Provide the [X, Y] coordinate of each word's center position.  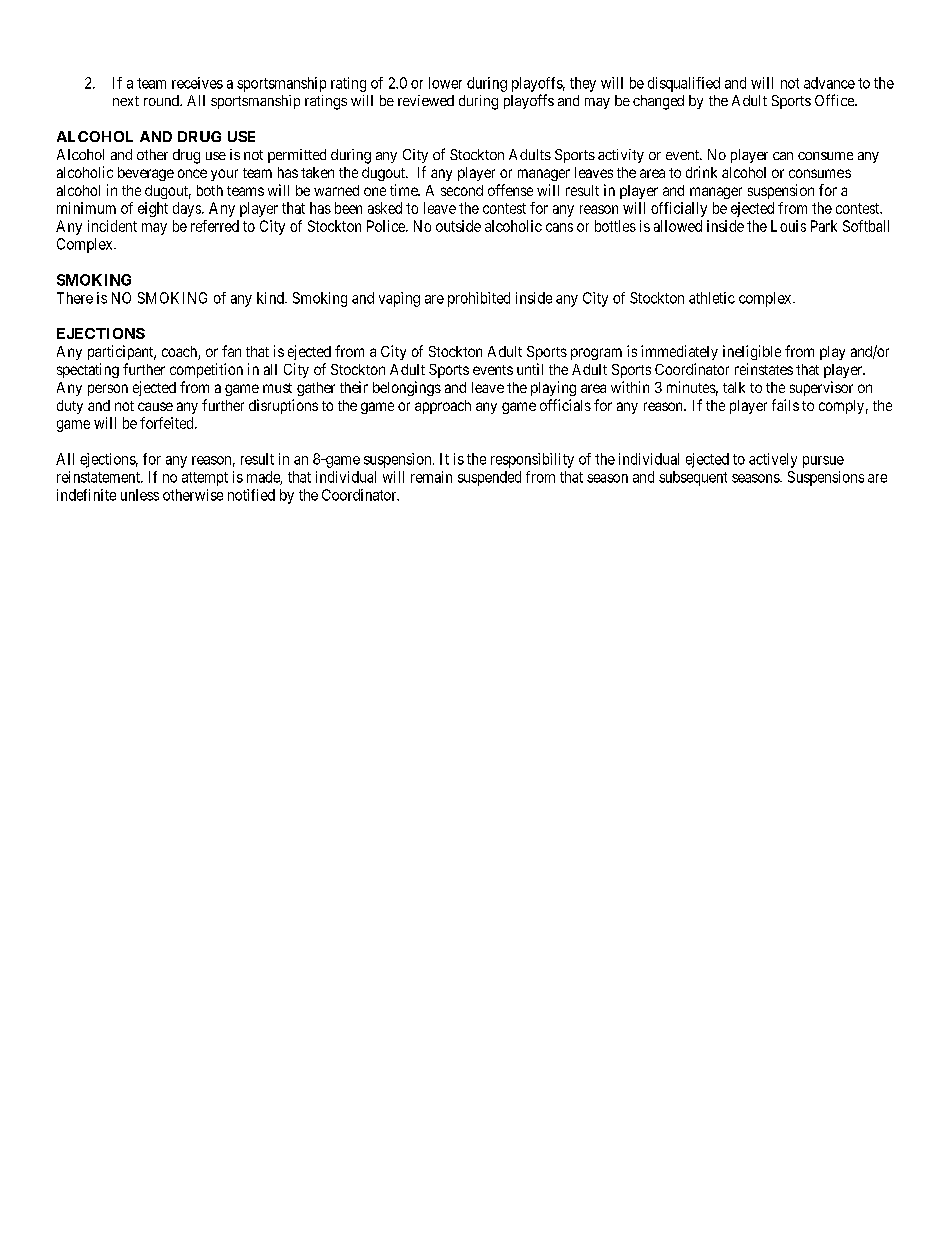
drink [701, 172]
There [75, 298]
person [108, 390]
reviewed [426, 100]
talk [734, 387]
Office [835, 100]
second [462, 190]
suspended [489, 478]
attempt [205, 479]
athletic [712, 298]
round [162, 100]
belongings [407, 388]
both [210, 190]
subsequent [693, 478]
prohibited [479, 299]
